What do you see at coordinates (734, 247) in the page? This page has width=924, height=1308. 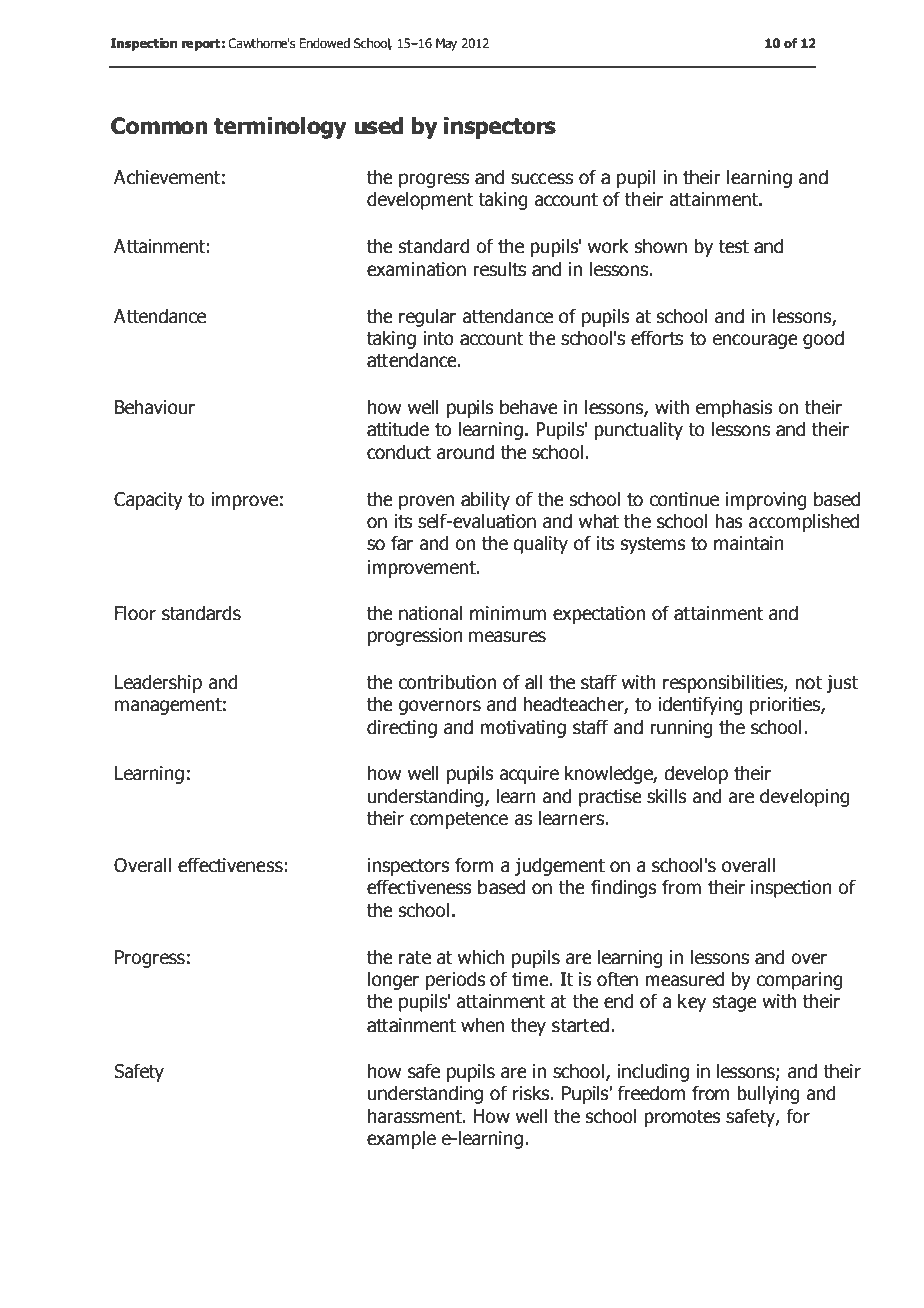 I see `test` at bounding box center [734, 247].
